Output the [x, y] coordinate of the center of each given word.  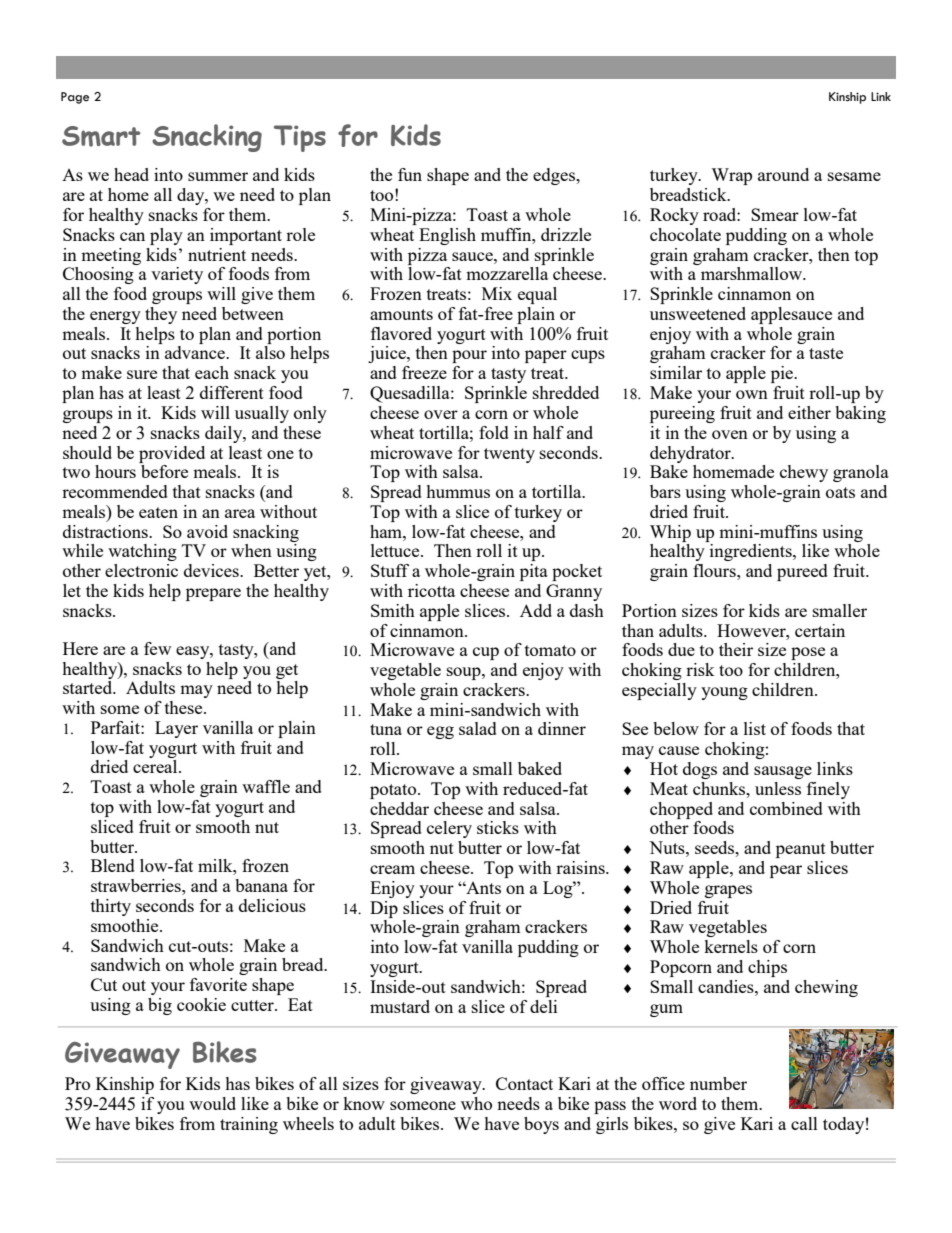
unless [778, 788]
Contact [524, 1083]
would [212, 1103]
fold [494, 432]
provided [172, 454]
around [783, 174]
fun [410, 174]
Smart [101, 136]
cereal [156, 766]
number [718, 1083]
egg [440, 732]
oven [730, 434]
